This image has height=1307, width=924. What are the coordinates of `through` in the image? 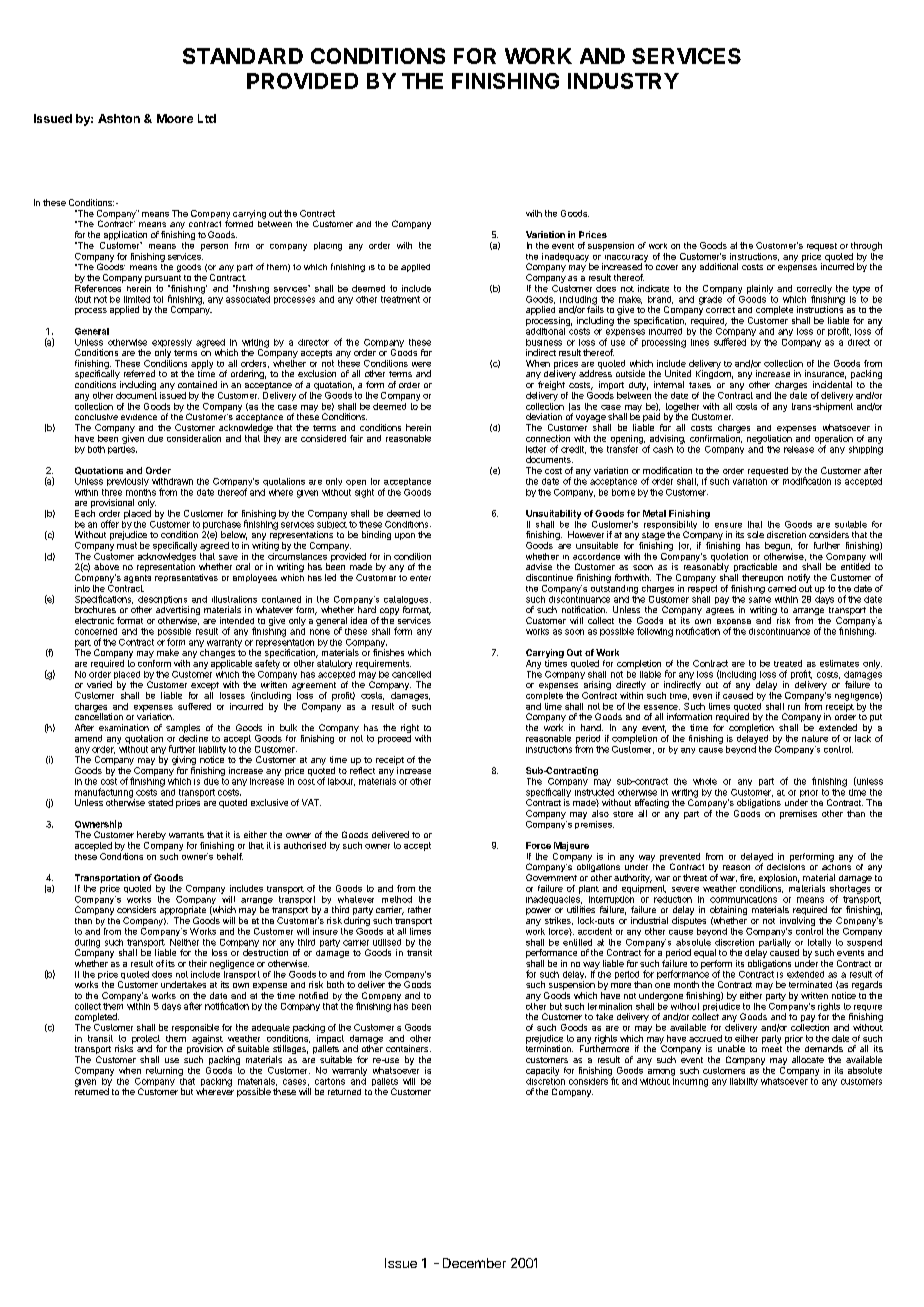 It's located at (866, 246).
